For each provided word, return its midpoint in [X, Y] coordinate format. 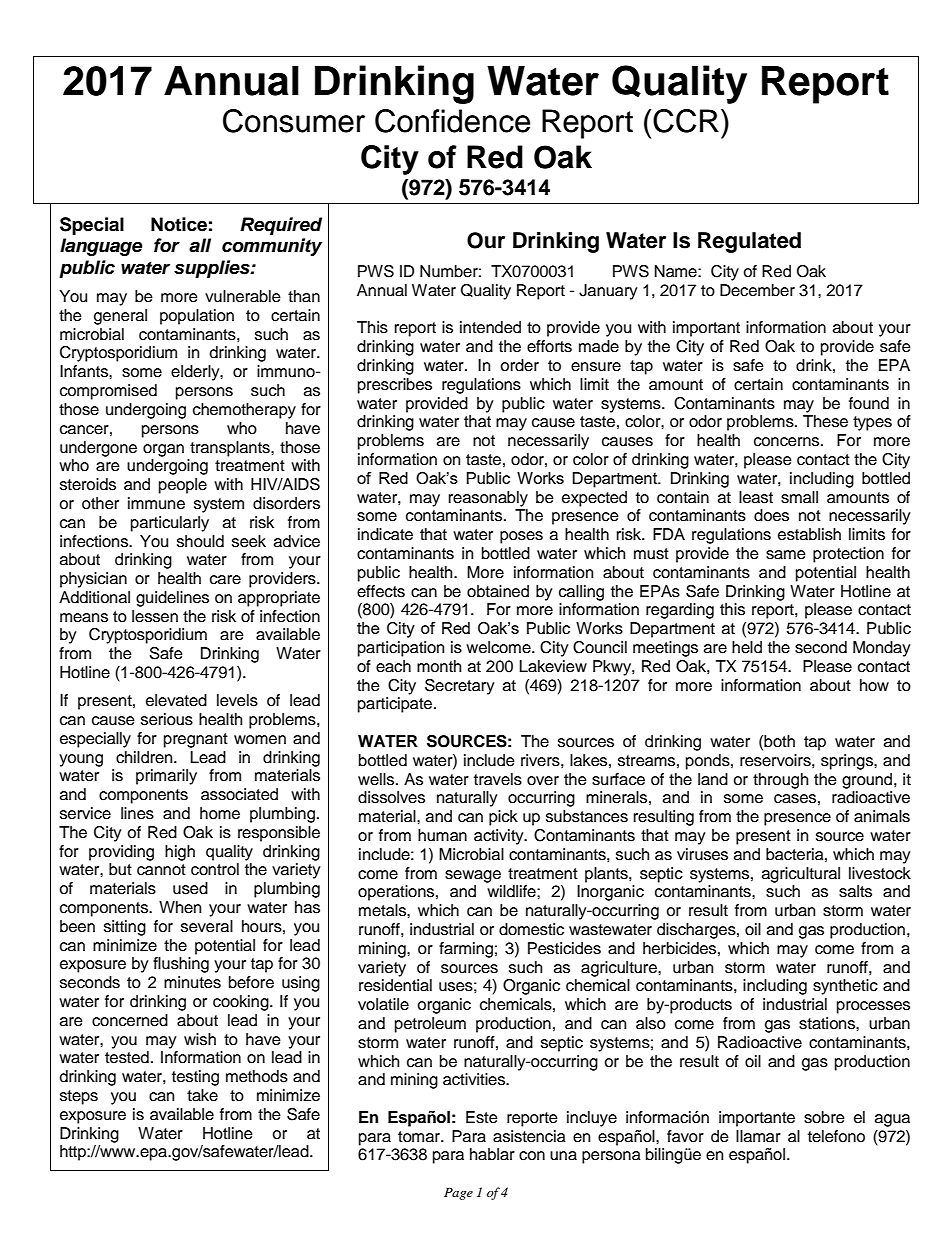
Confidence [452, 121]
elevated [176, 700]
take [202, 1095]
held [747, 647]
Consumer [294, 121]
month [439, 666]
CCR [686, 121]
